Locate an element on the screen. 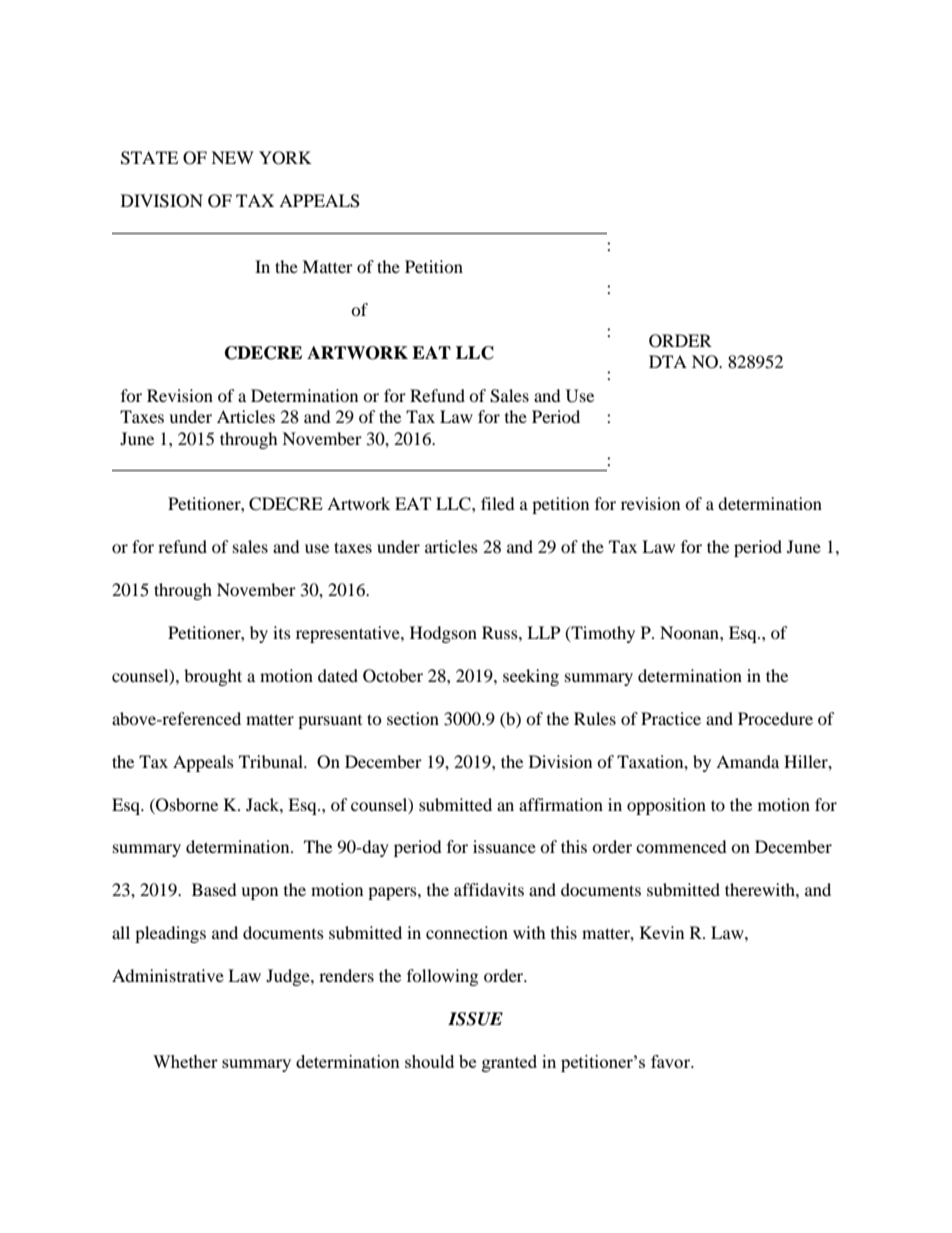 This screenshot has height=1233, width=952. Hodgson is located at coordinates (443, 634).
